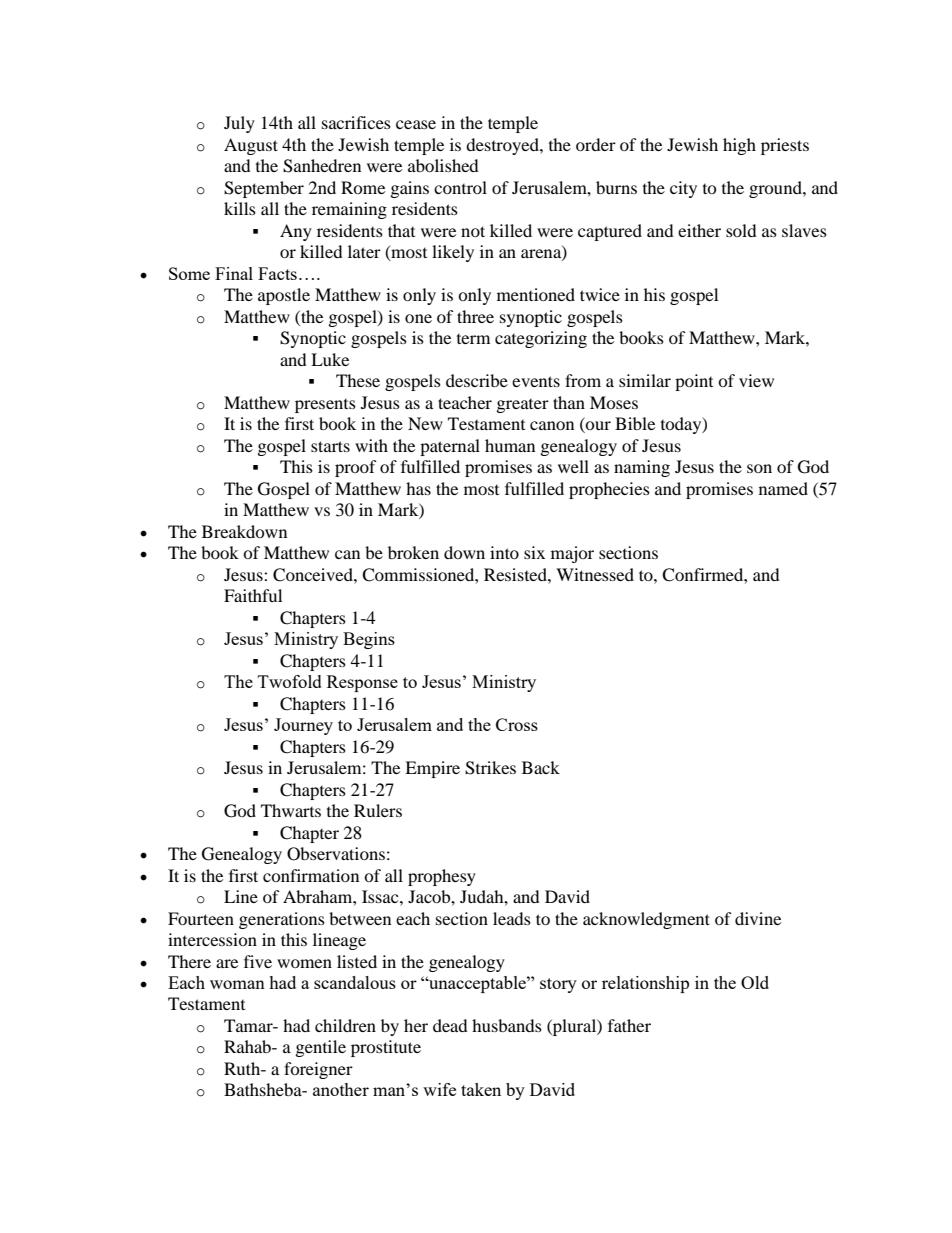 The image size is (952, 1233). Describe the element at coordinates (595, 574) in the screenshot. I see `Witnessed` at that location.
